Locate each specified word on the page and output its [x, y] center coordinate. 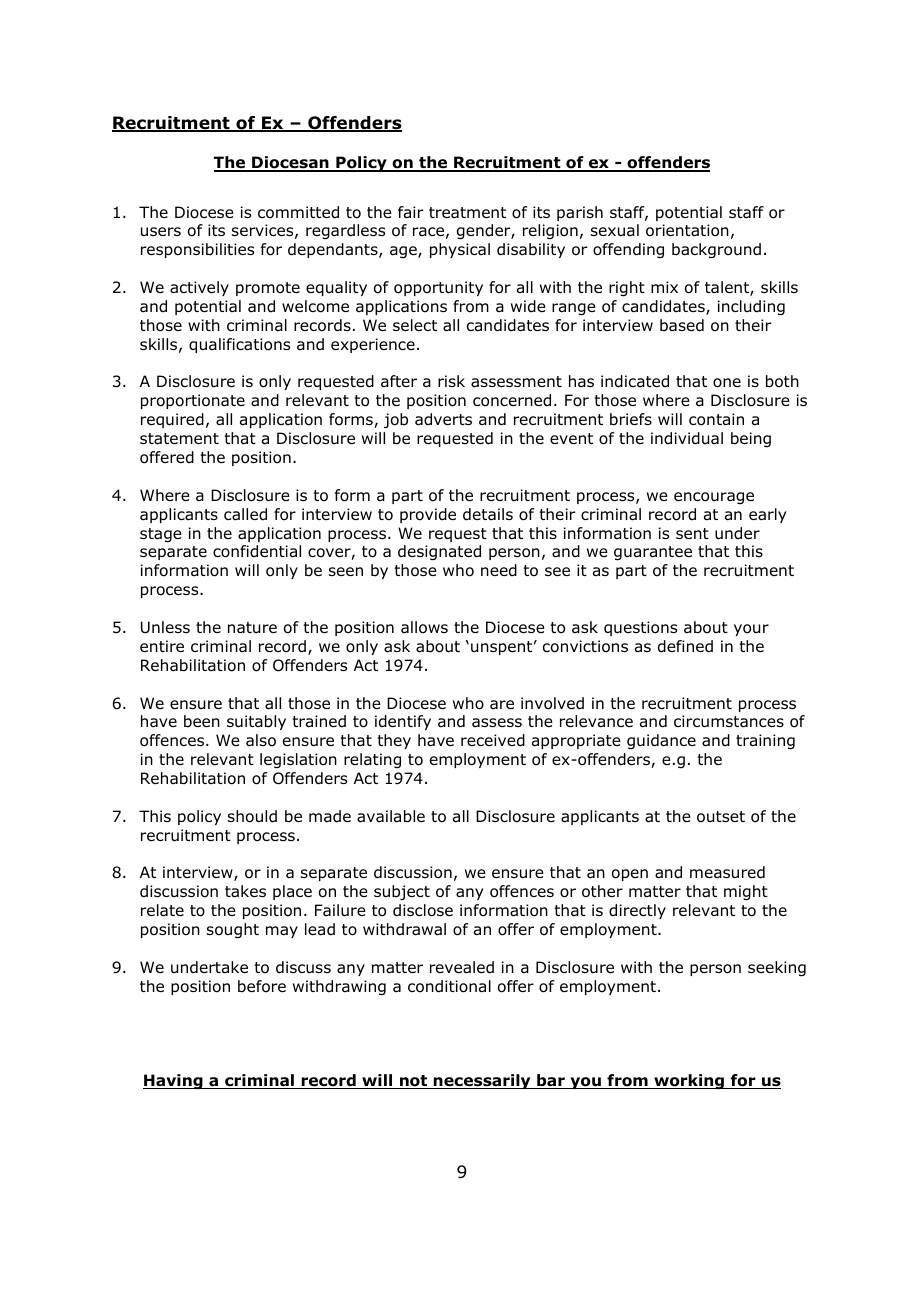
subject [402, 892]
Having [174, 1082]
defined [685, 646]
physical [460, 250]
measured [727, 872]
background [716, 251]
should [252, 816]
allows [424, 627]
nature [252, 628]
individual [687, 438]
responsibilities [197, 250]
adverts [443, 419]
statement [179, 439]
